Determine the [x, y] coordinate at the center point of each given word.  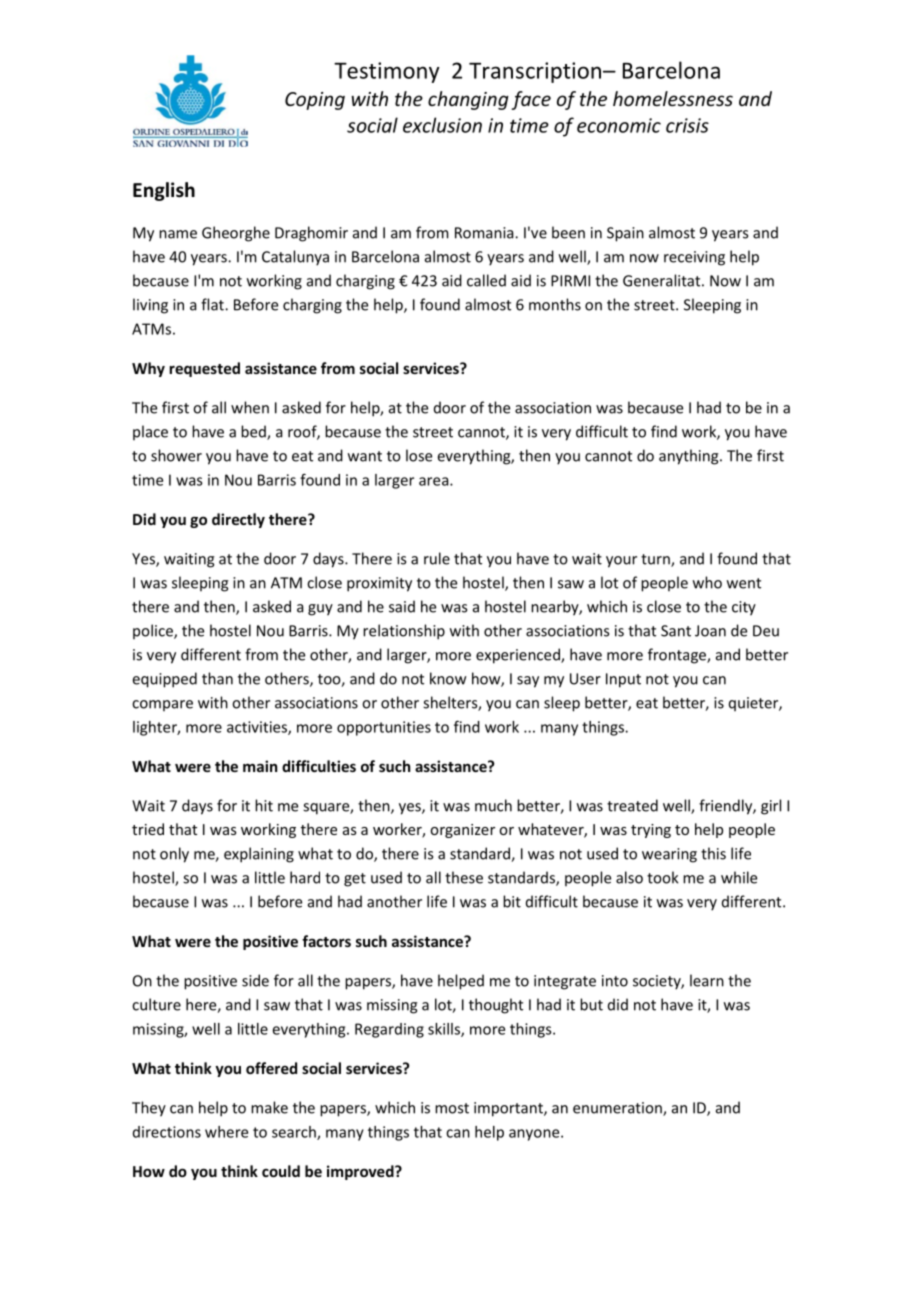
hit [264, 805]
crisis [687, 125]
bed [254, 432]
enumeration [618, 1109]
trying [651, 831]
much [493, 805]
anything [690, 457]
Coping [315, 101]
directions [167, 1132]
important [509, 1109]
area [435, 481]
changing [468, 100]
